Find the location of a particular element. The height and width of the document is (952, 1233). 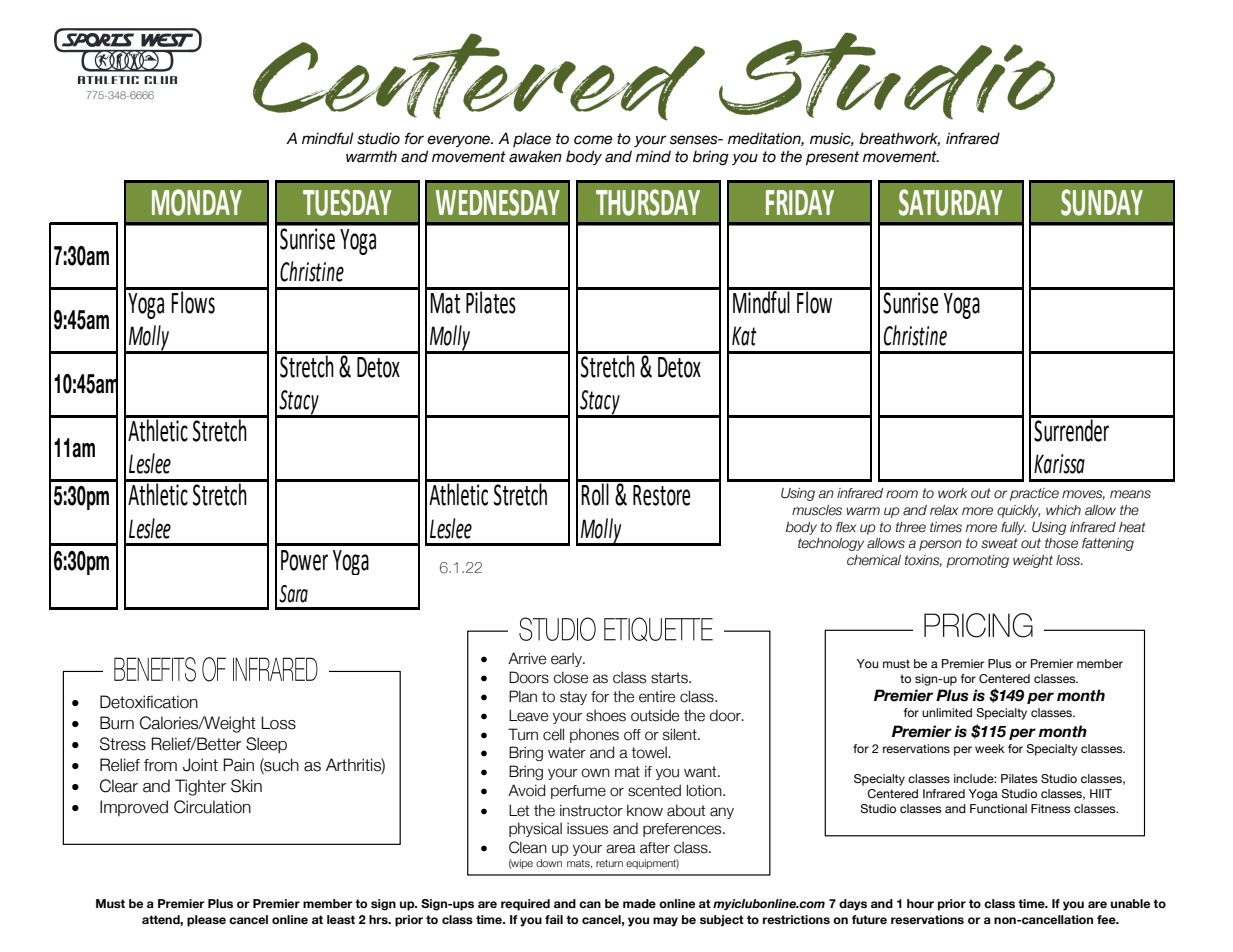

SATURDAY is located at coordinates (950, 202).
